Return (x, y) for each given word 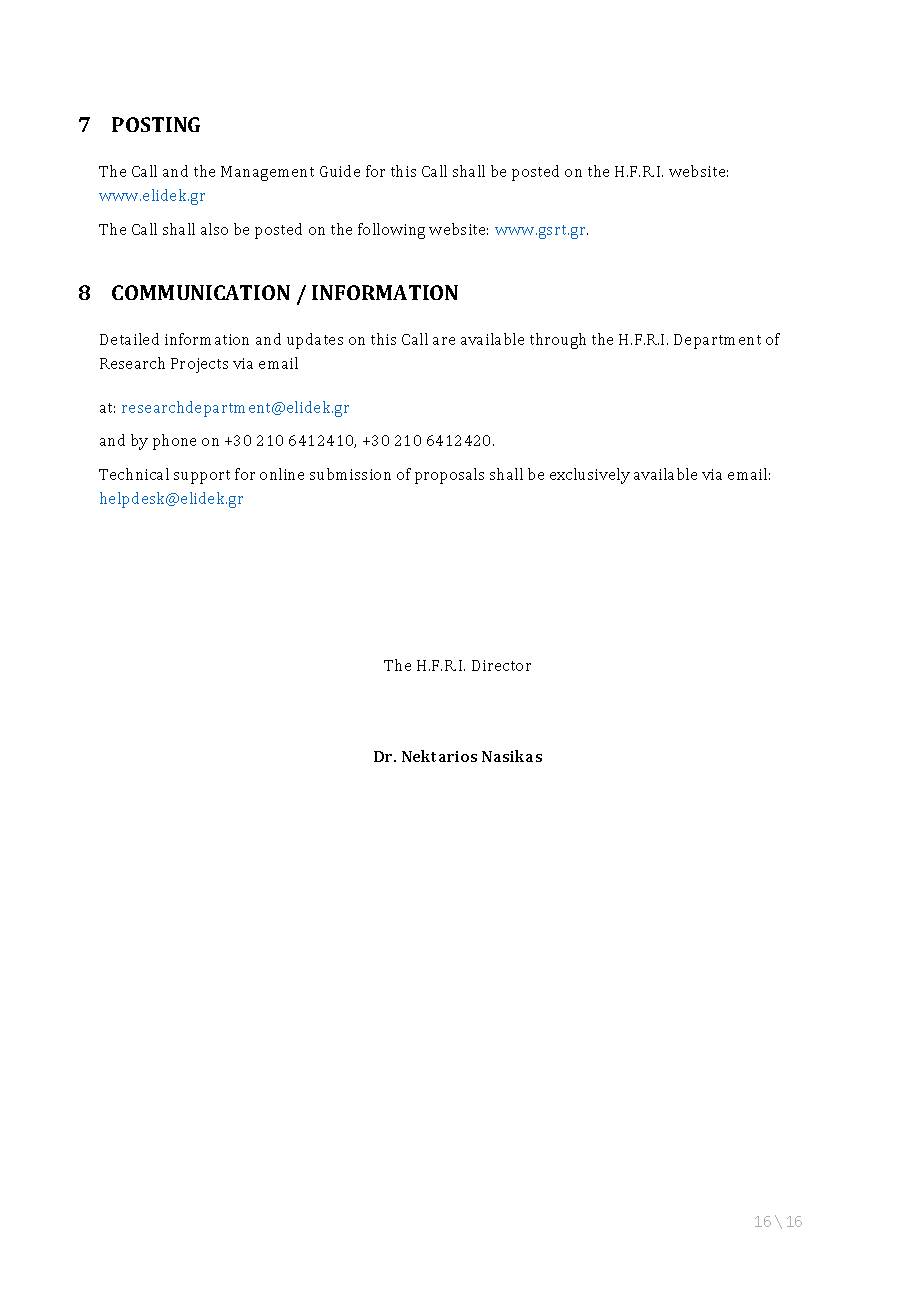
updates (315, 341)
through (558, 341)
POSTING (156, 124)
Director (501, 665)
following (391, 231)
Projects (199, 365)
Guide (340, 171)
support (202, 477)
